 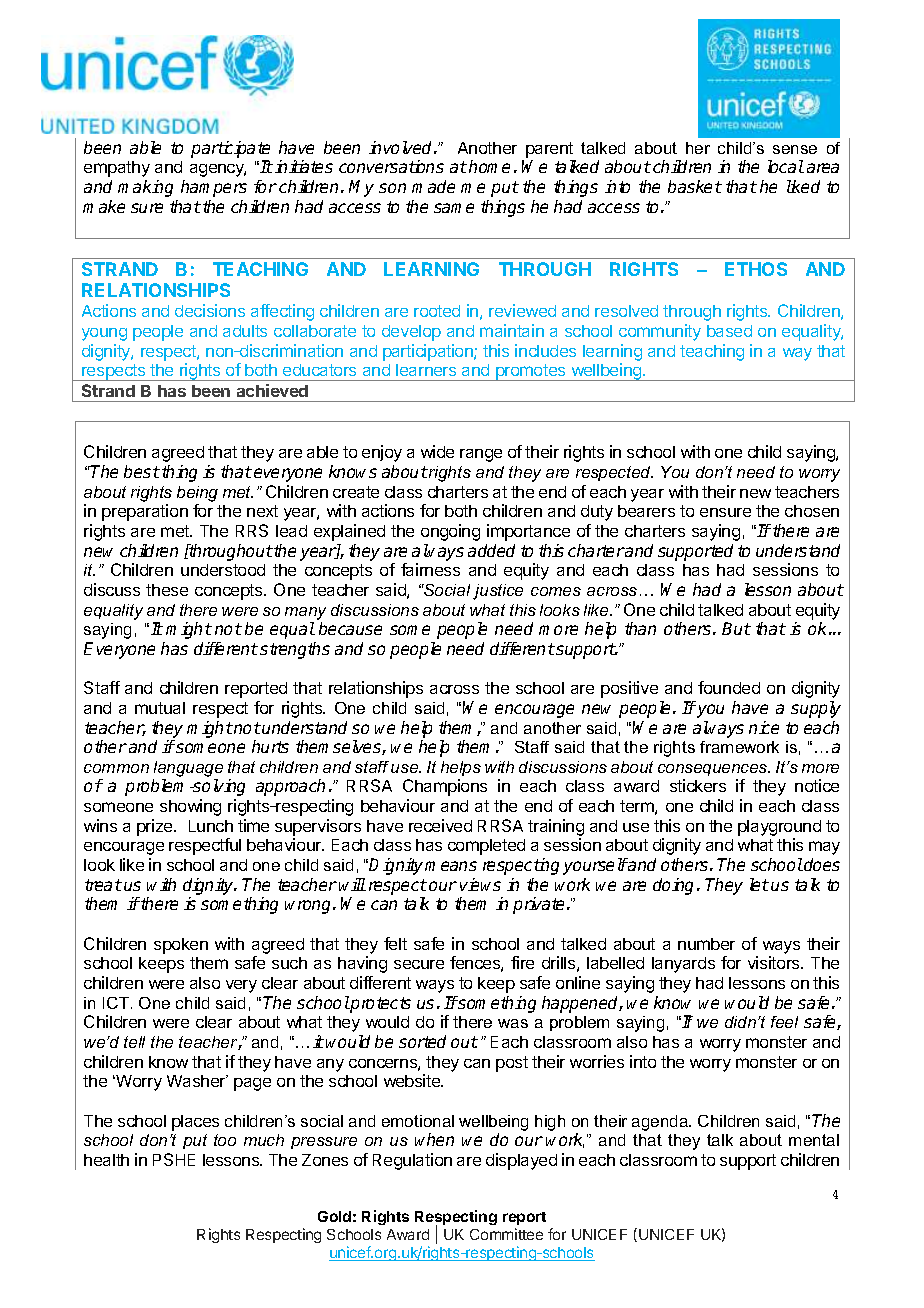 I want to click on mental, so click(x=814, y=1140).
